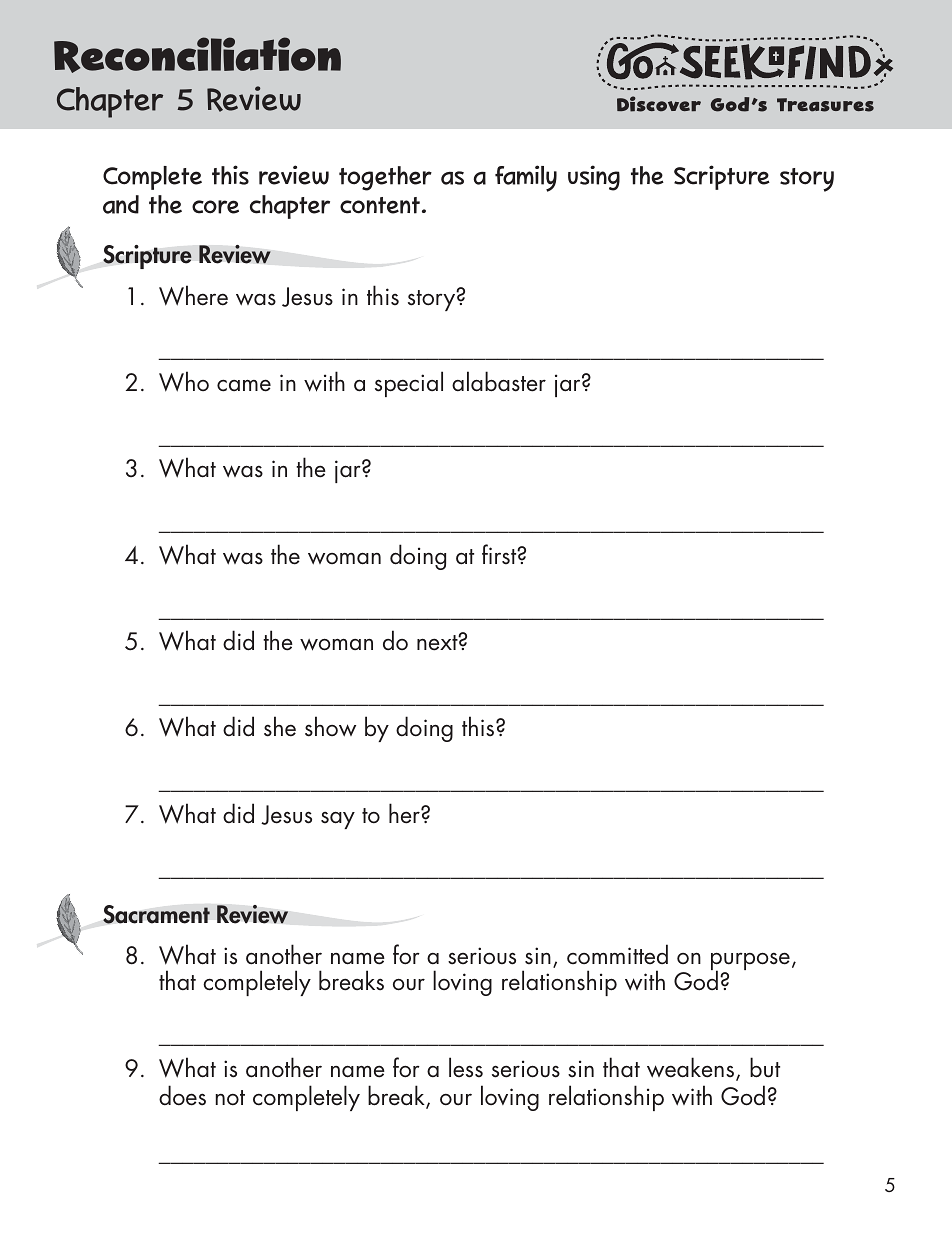  What do you see at coordinates (182, 1095) in the document?
I see `does` at bounding box center [182, 1095].
